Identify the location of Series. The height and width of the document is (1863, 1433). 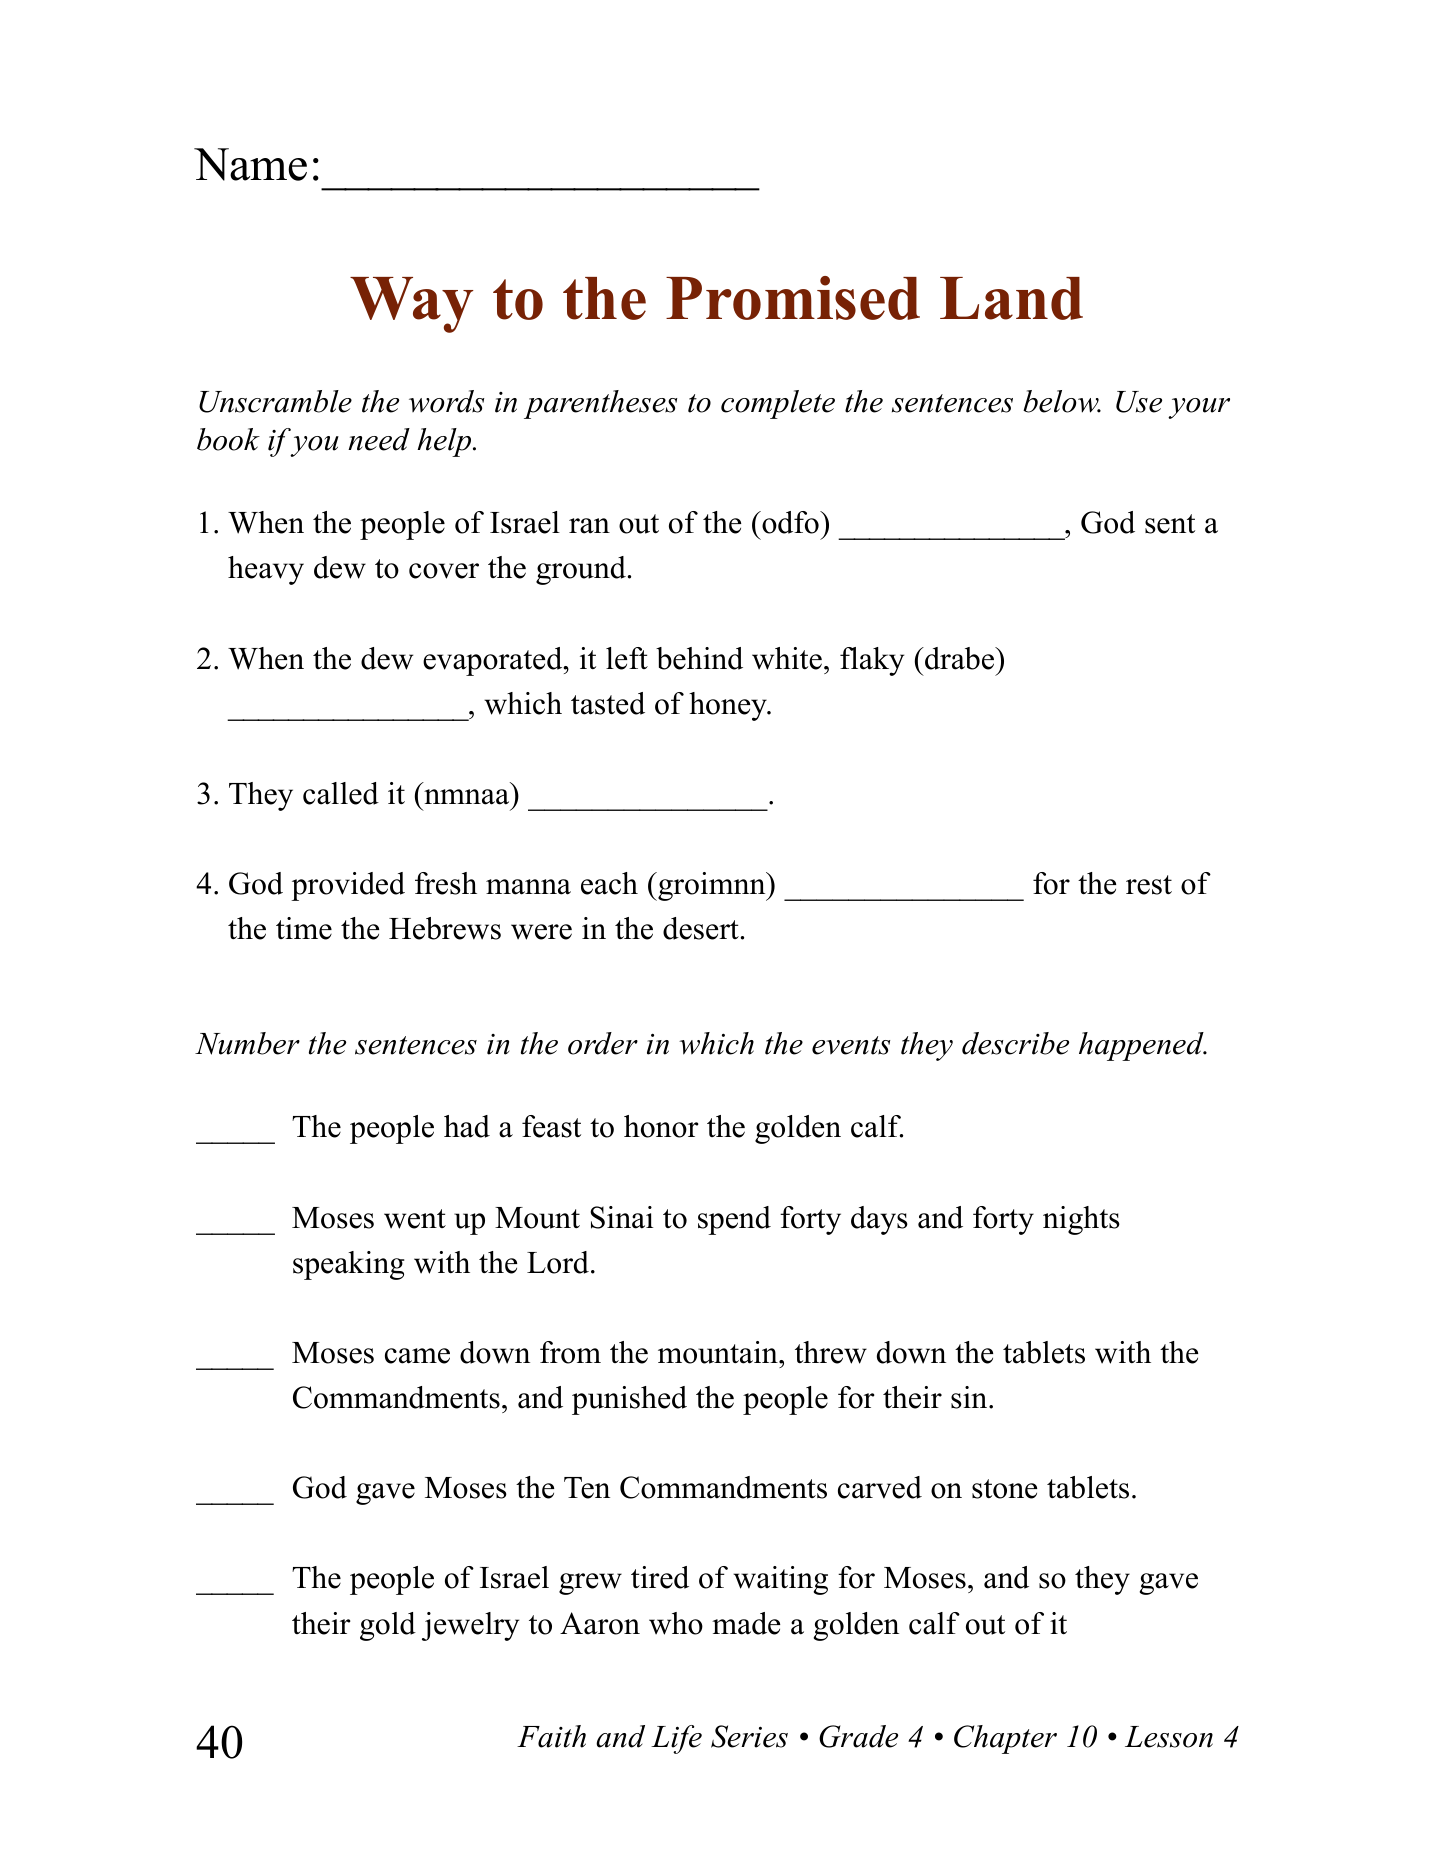
(749, 1736).
